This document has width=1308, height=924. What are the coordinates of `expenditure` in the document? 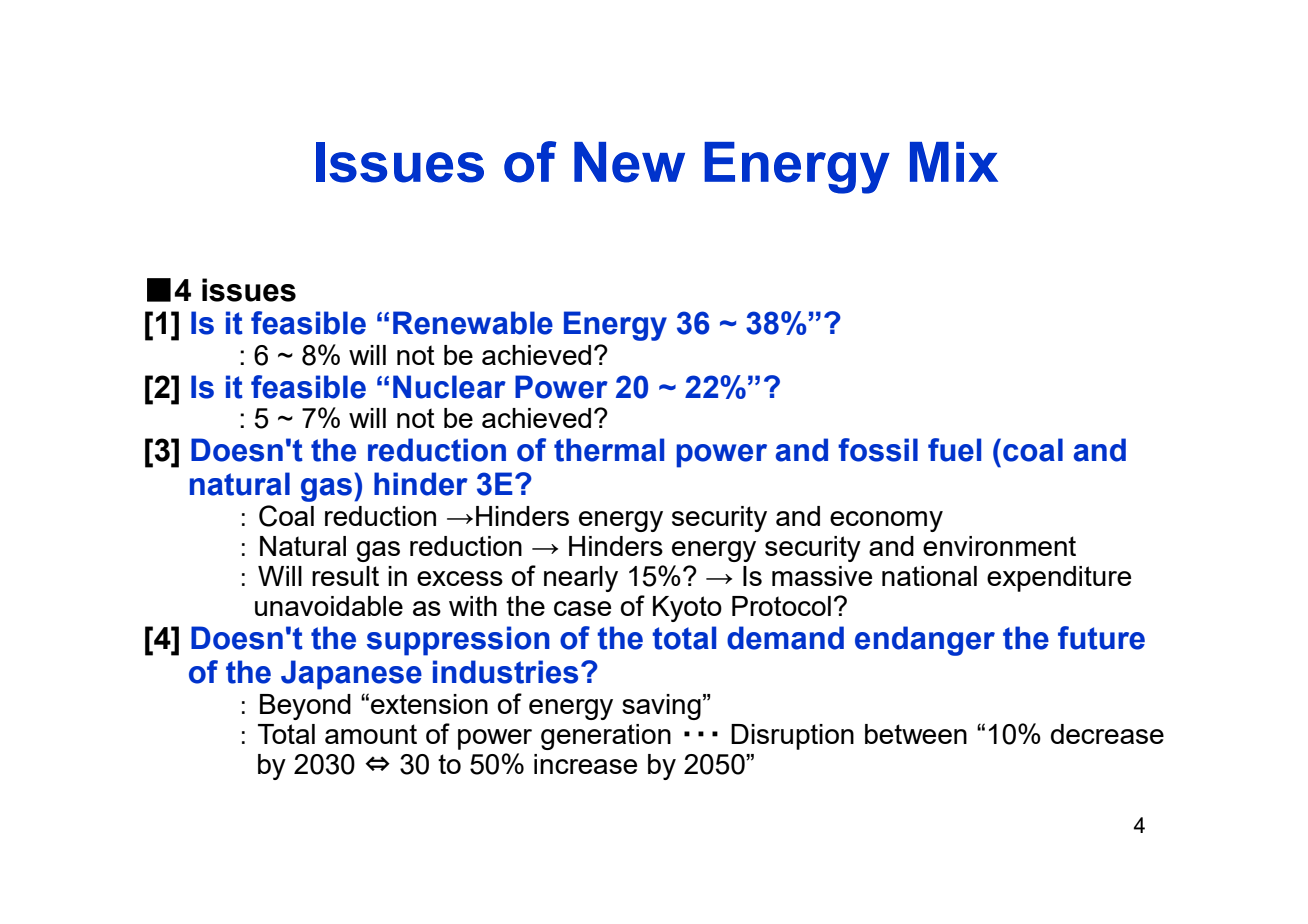 It's located at (1059, 579).
